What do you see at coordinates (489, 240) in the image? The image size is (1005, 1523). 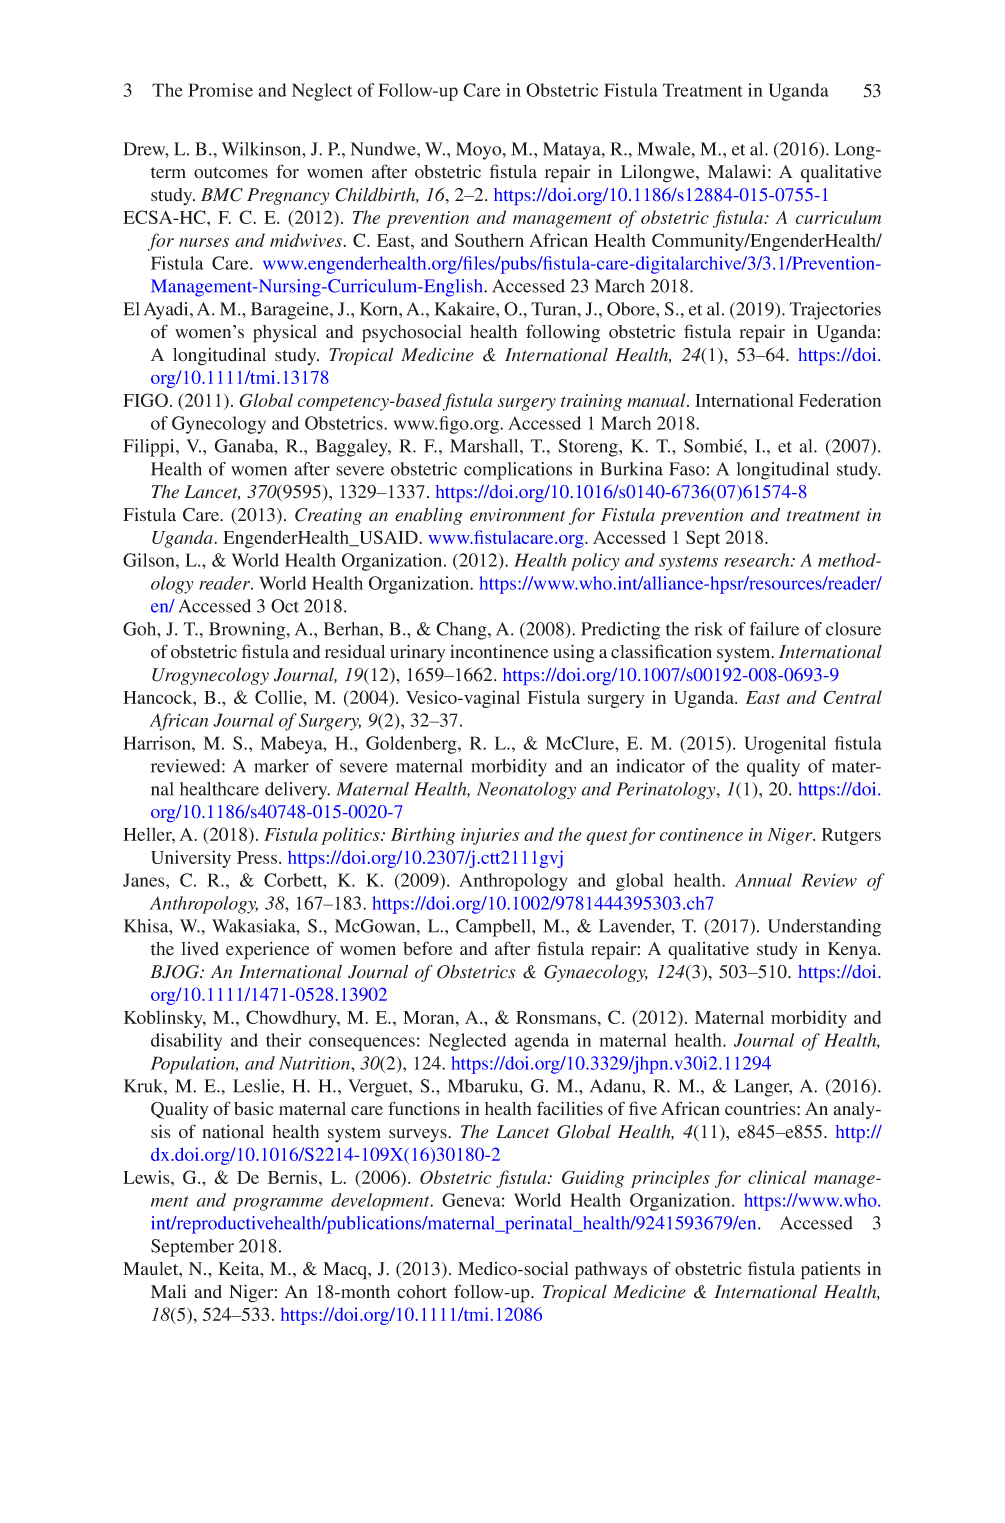 I see `Southern` at bounding box center [489, 240].
